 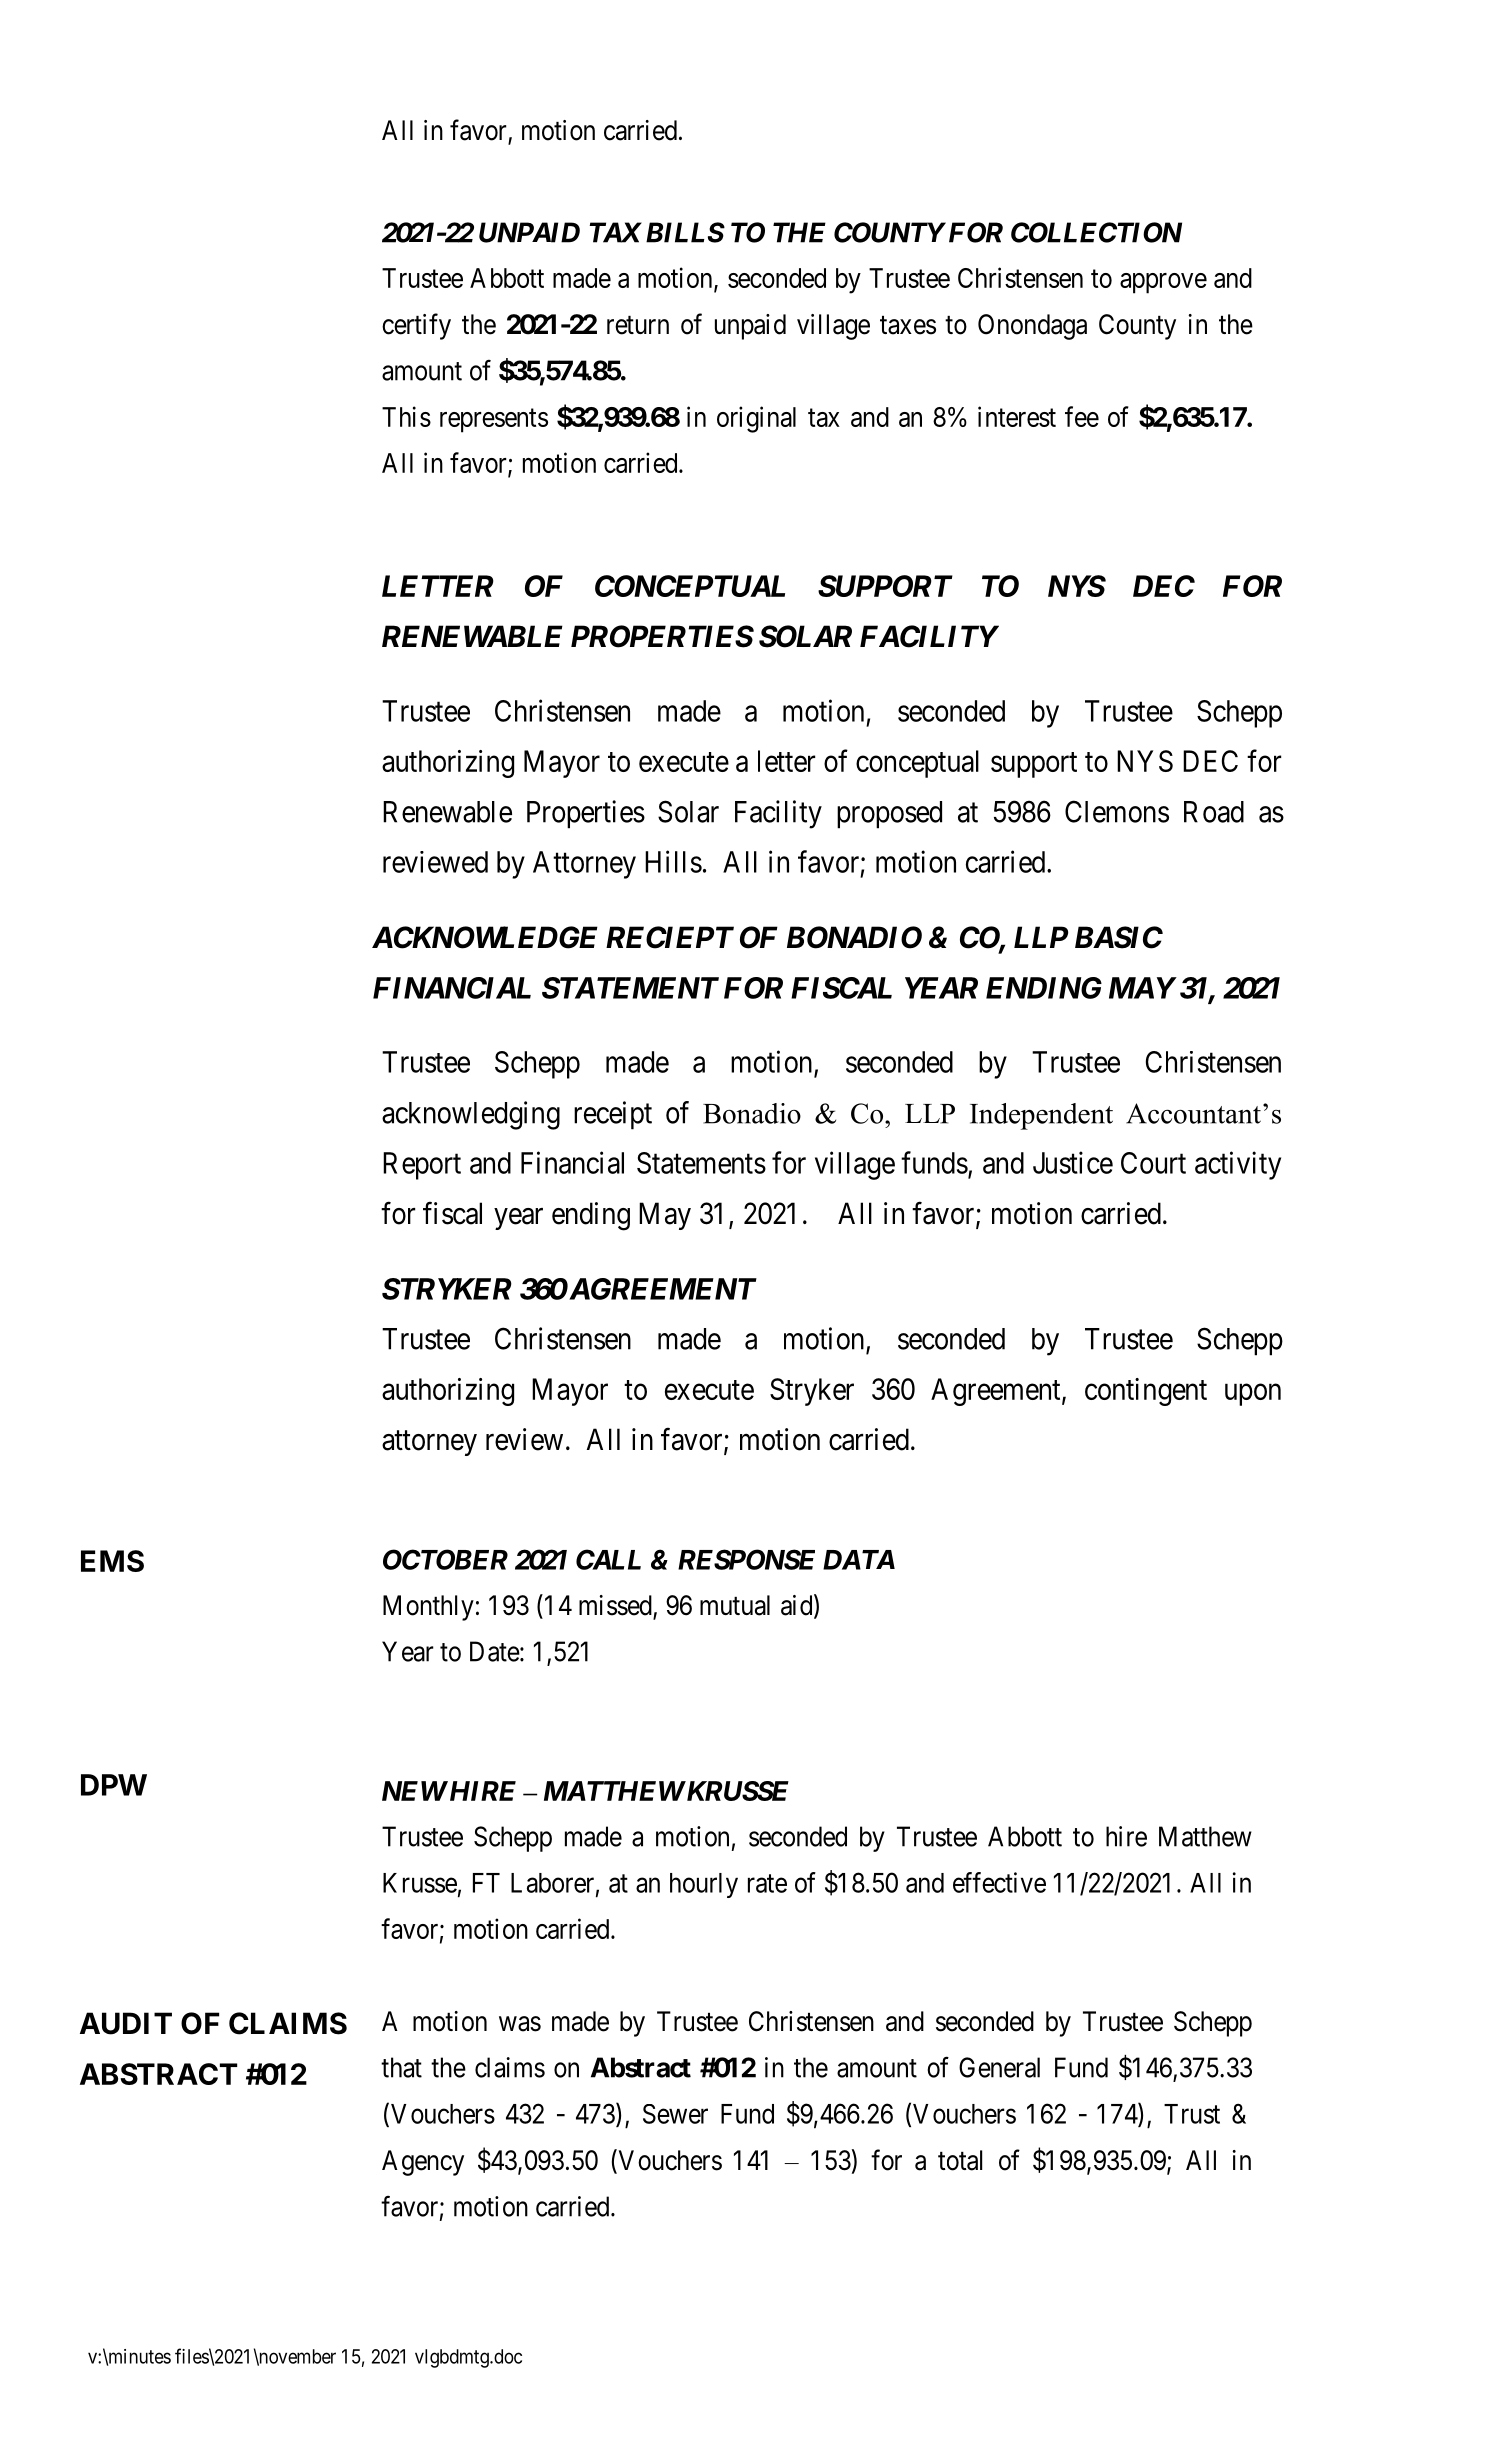 I want to click on Road, so click(x=1214, y=812).
